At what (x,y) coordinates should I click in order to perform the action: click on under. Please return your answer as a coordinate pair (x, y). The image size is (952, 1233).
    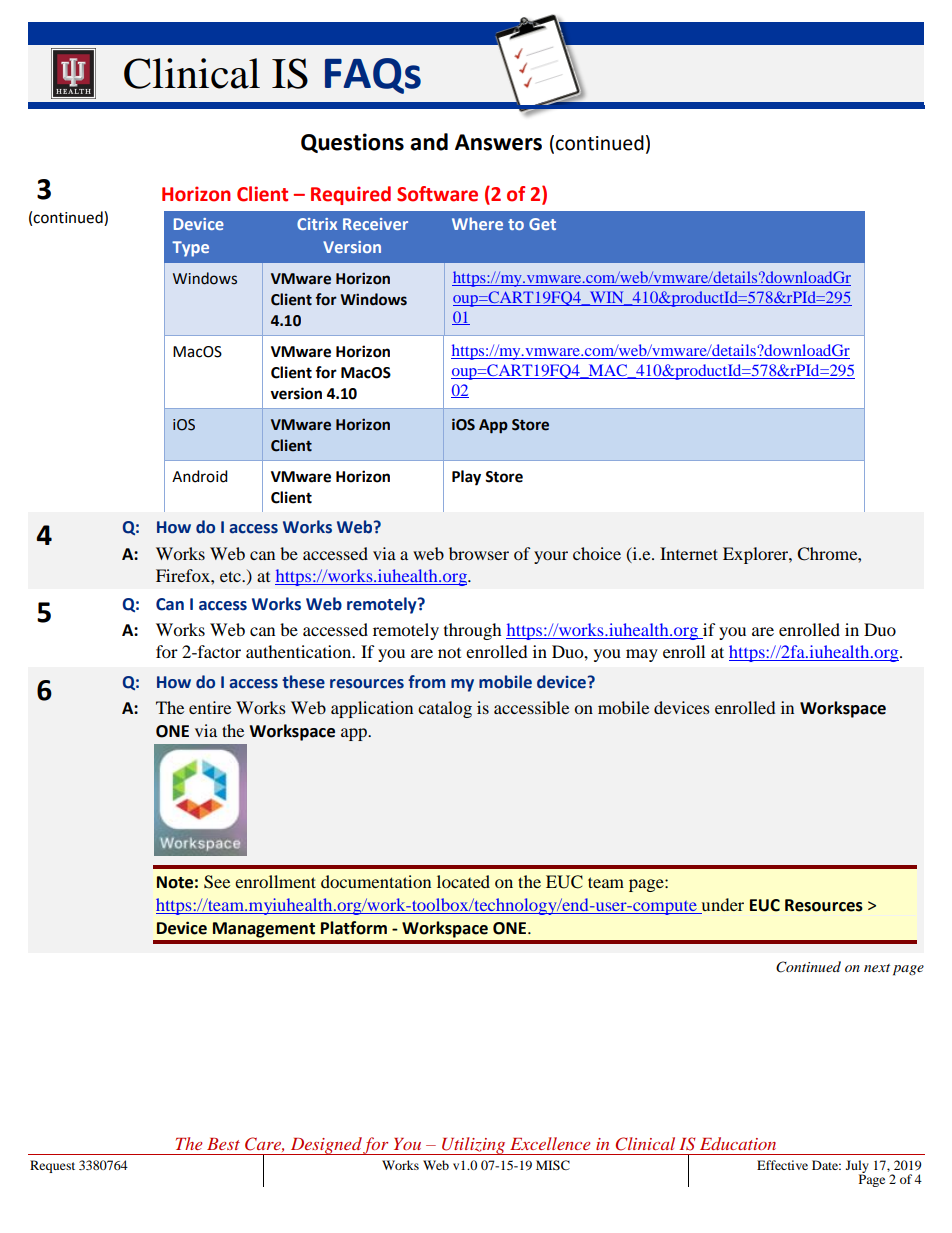
    Looking at the image, I should click on (723, 904).
